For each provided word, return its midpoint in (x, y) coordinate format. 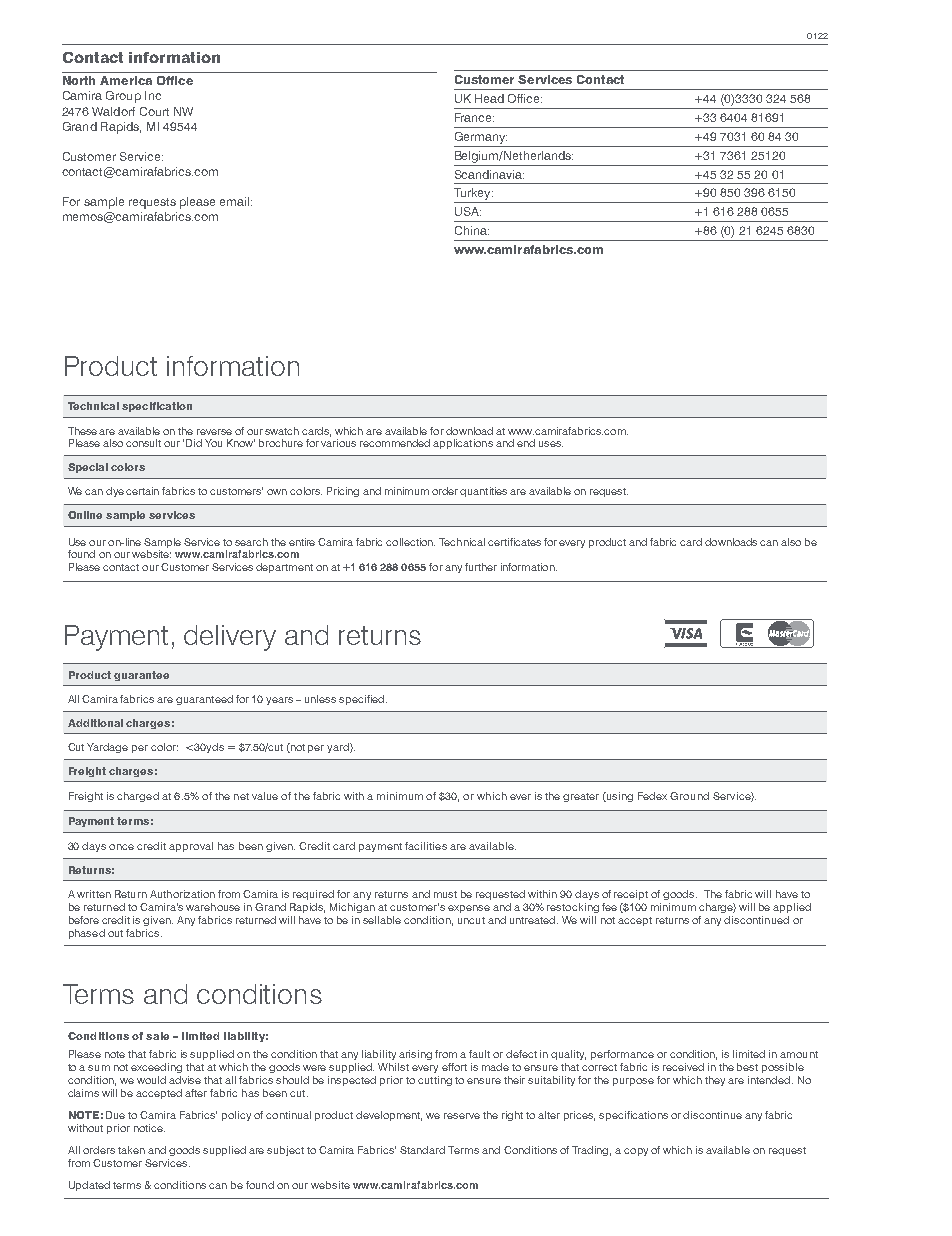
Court (154, 111)
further (481, 567)
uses (551, 444)
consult (143, 443)
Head (489, 98)
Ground (689, 796)
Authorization (182, 894)
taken (131, 1150)
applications (463, 444)
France (474, 117)
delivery (230, 638)
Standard (422, 1150)
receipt (631, 895)
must (445, 894)
